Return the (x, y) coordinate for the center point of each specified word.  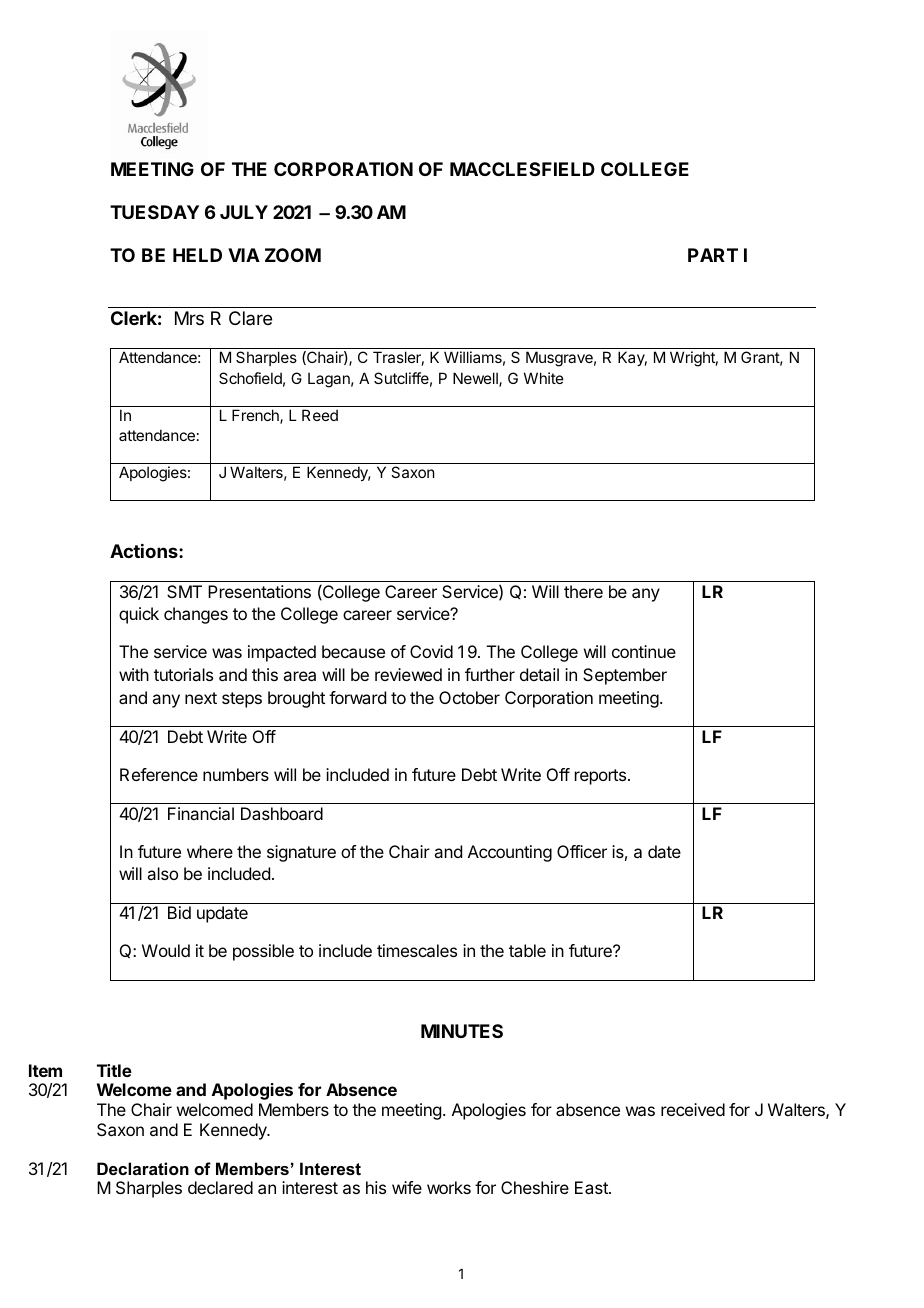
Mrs (189, 318)
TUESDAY (154, 212)
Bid (179, 912)
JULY (244, 212)
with (134, 674)
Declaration (143, 1168)
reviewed (408, 674)
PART (713, 255)
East (592, 1187)
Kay (632, 358)
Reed (320, 415)
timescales (417, 950)
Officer (582, 851)
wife (407, 1187)
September (625, 676)
